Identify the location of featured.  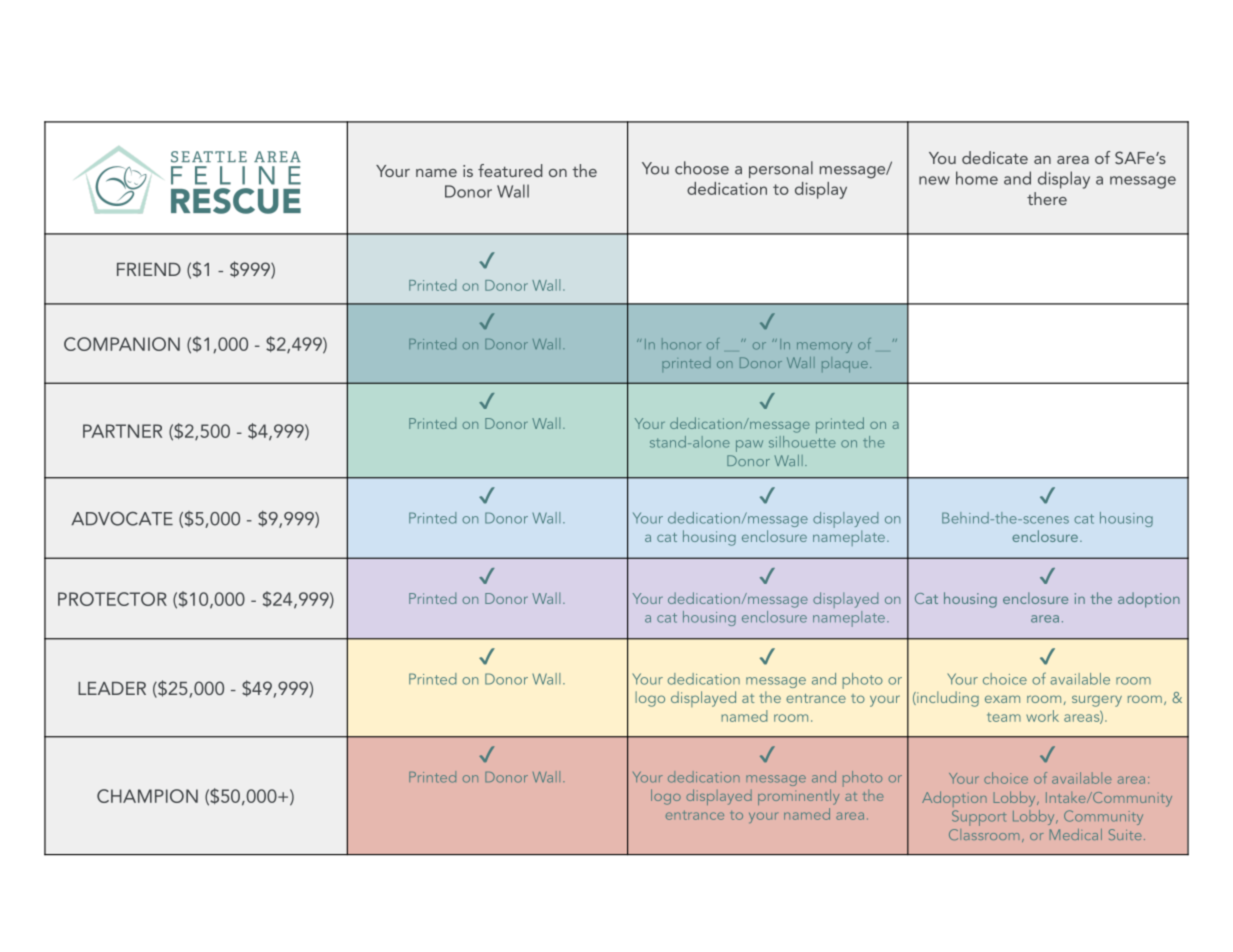
(510, 170).
